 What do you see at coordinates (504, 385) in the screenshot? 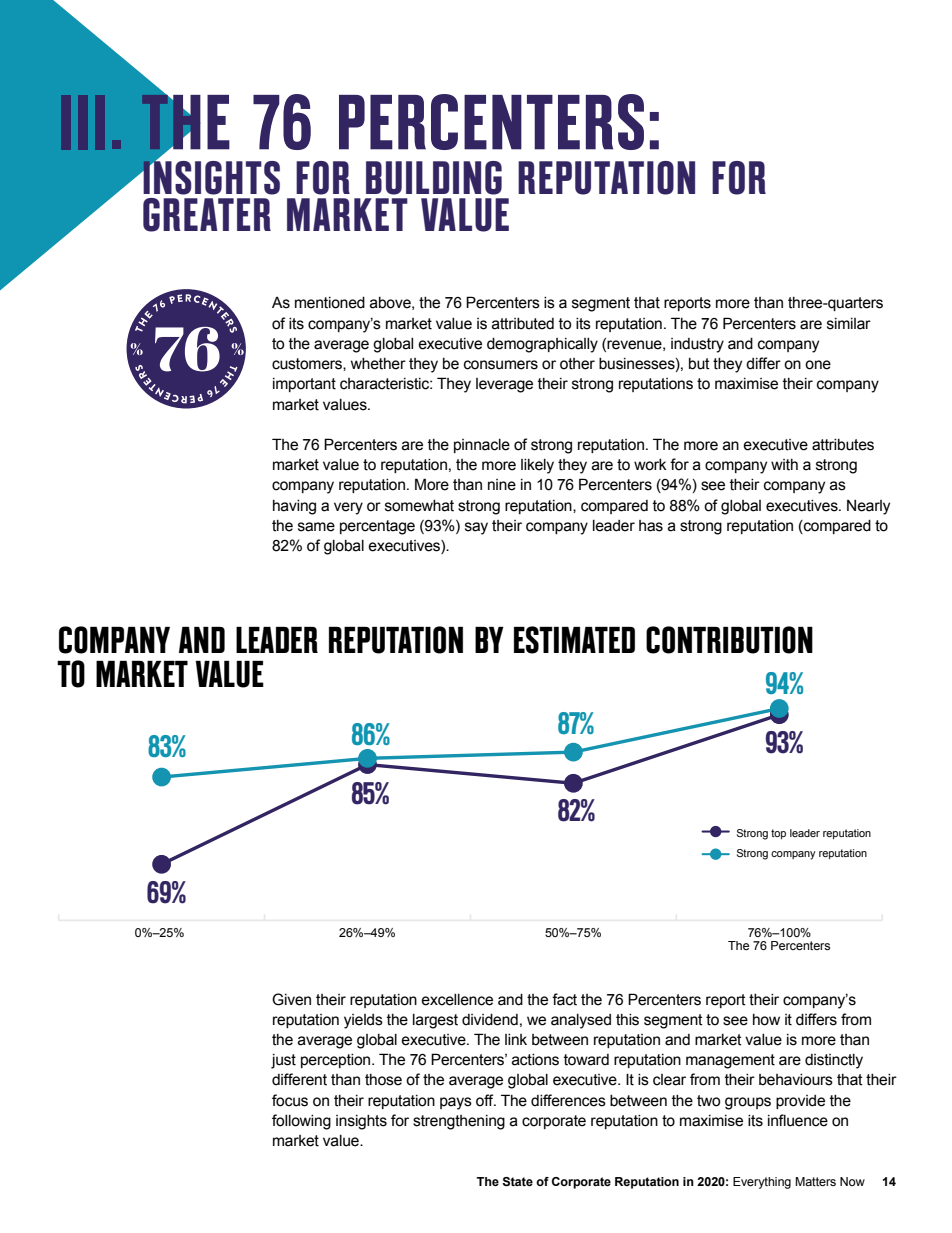
I see `leverage` at bounding box center [504, 385].
